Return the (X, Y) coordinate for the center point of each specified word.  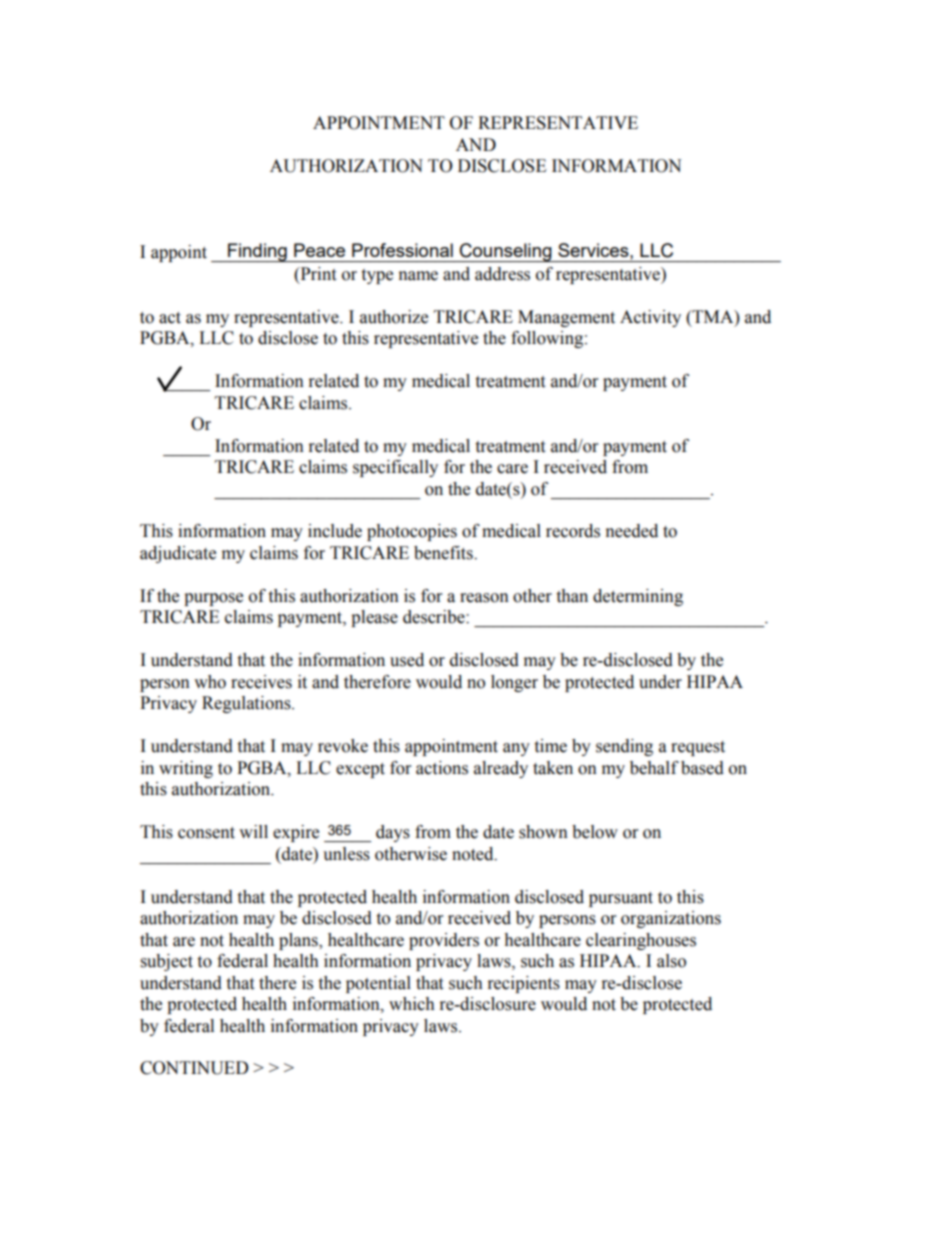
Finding (257, 252)
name (418, 276)
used (407, 660)
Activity (650, 318)
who (210, 682)
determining (638, 597)
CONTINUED (194, 1068)
